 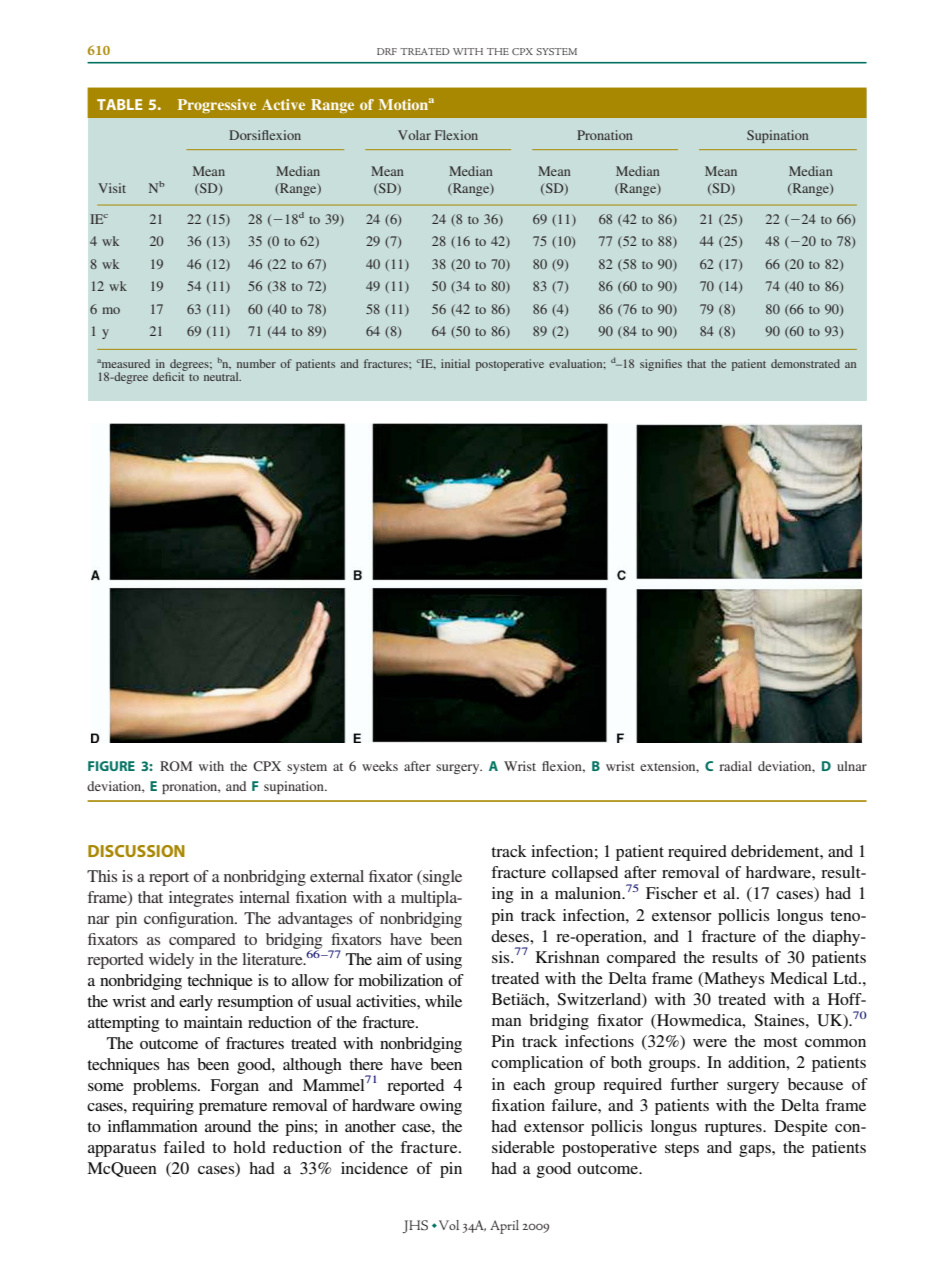 What do you see at coordinates (805, 363) in the image?
I see `demonstrated` at bounding box center [805, 363].
